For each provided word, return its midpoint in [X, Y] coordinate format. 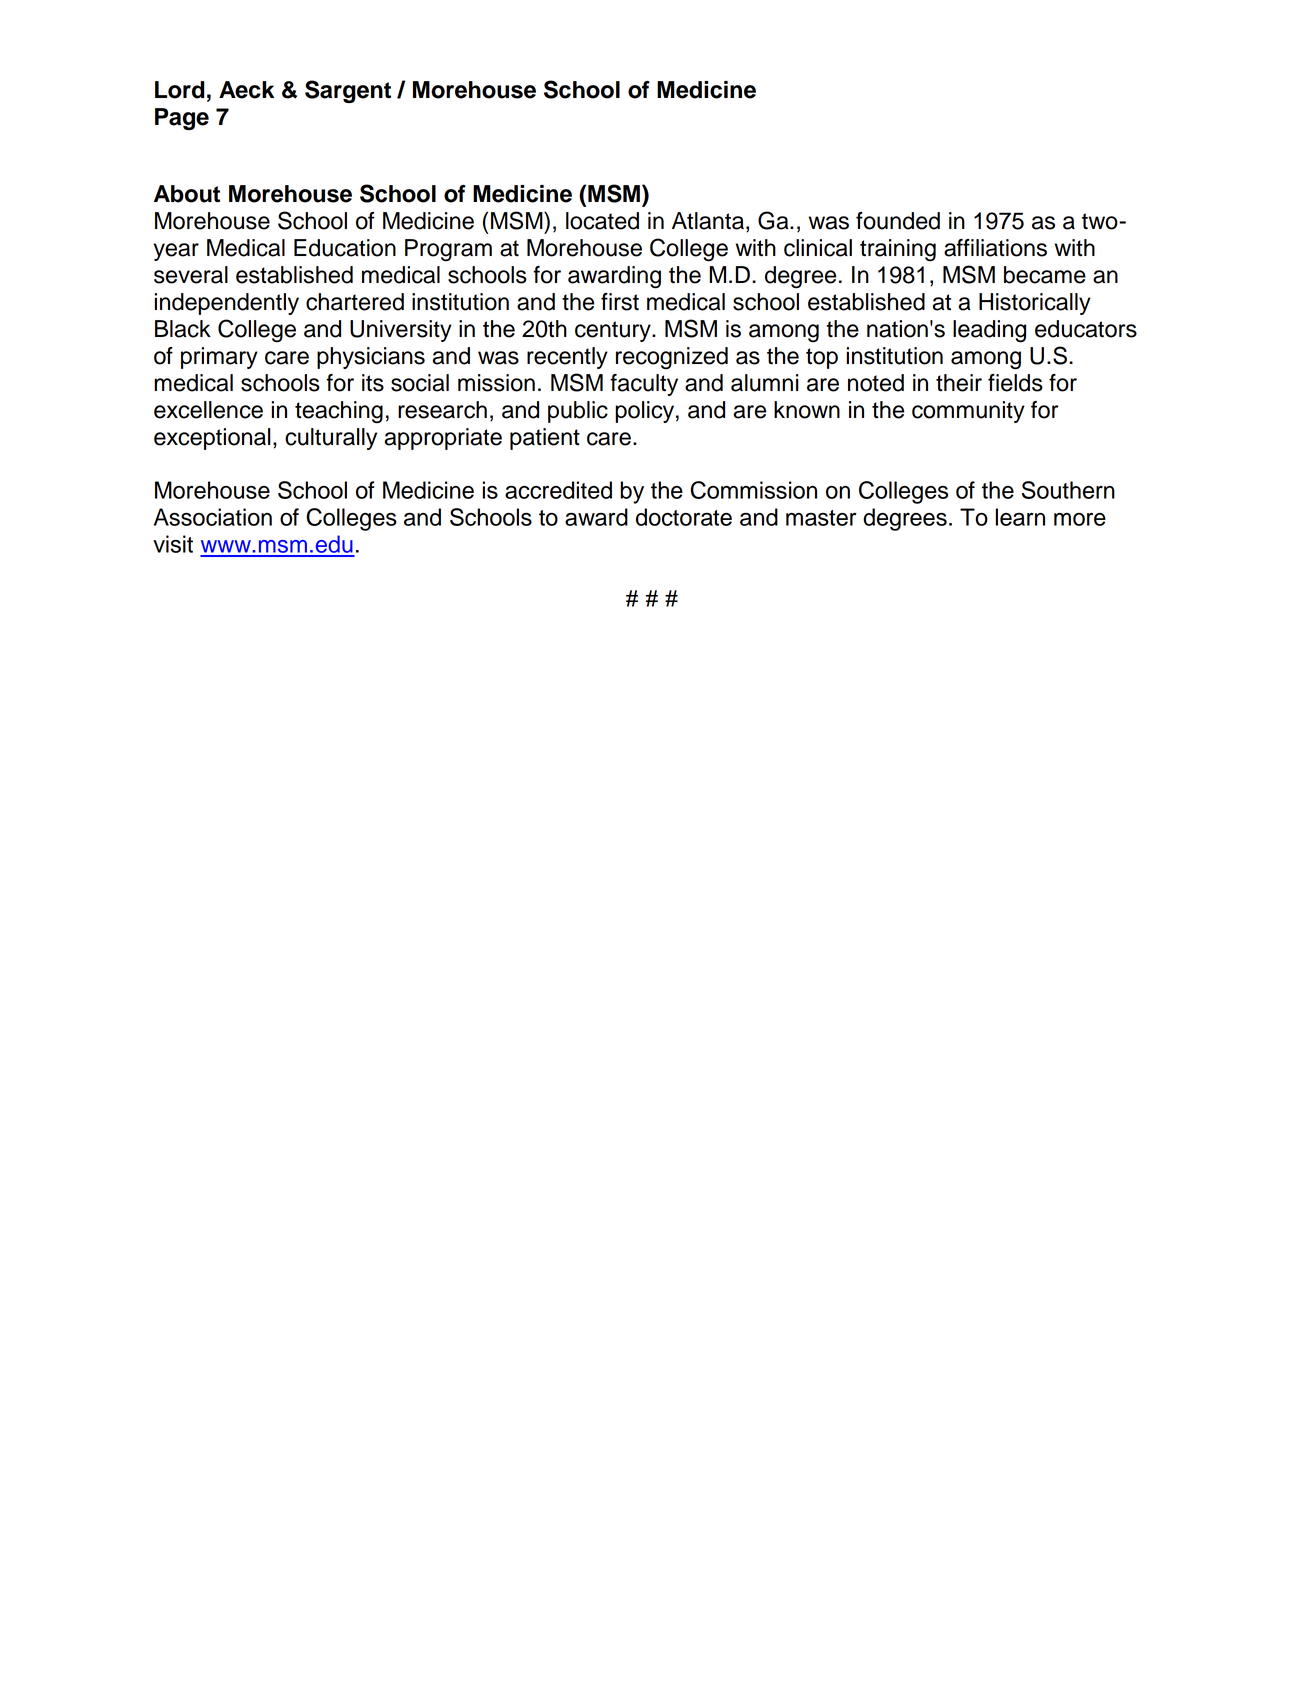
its [373, 383]
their [959, 383]
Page [182, 119]
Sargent [348, 91]
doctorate [684, 517]
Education [345, 248]
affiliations [995, 248]
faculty [644, 385]
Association [213, 517]
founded [898, 221]
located [602, 221]
